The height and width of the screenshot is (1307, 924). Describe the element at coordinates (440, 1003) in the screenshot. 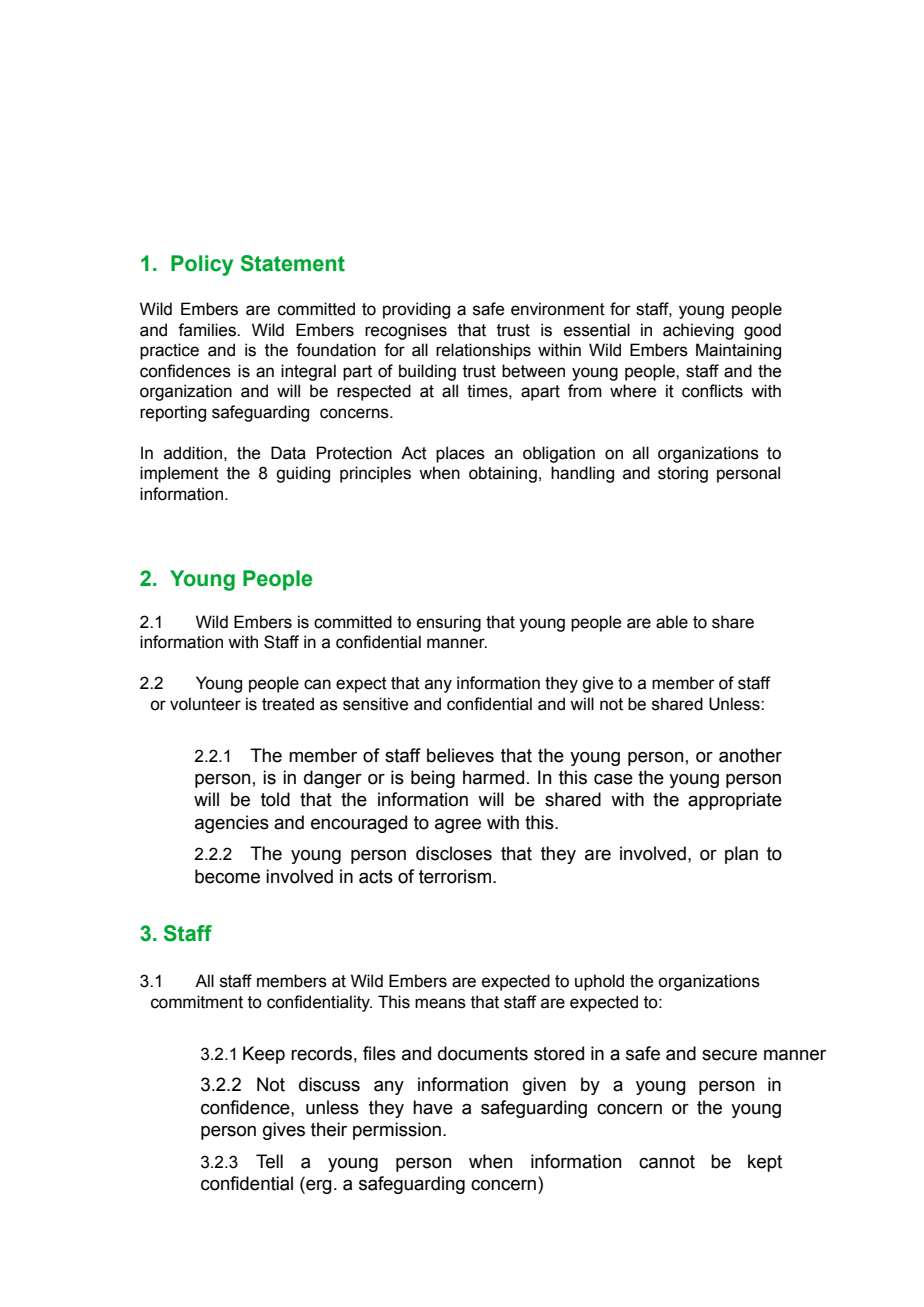

I see `means` at that location.
